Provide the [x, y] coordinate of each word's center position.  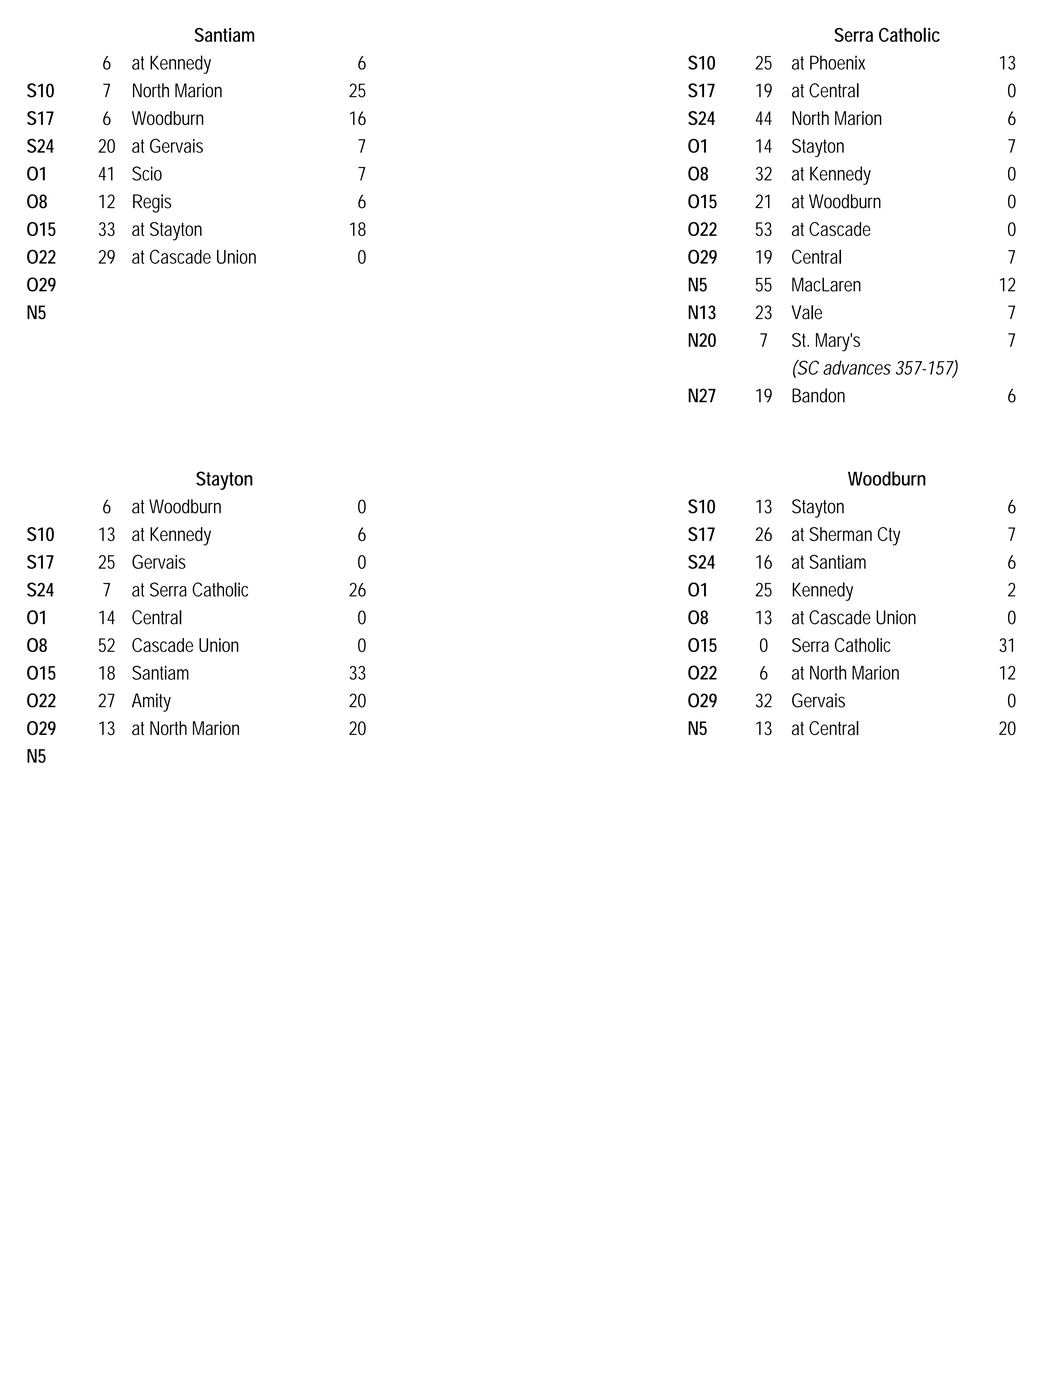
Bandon [818, 395]
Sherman [841, 534]
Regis [152, 203]
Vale [807, 312]
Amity [151, 702]
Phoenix [837, 62]
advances [857, 367]
